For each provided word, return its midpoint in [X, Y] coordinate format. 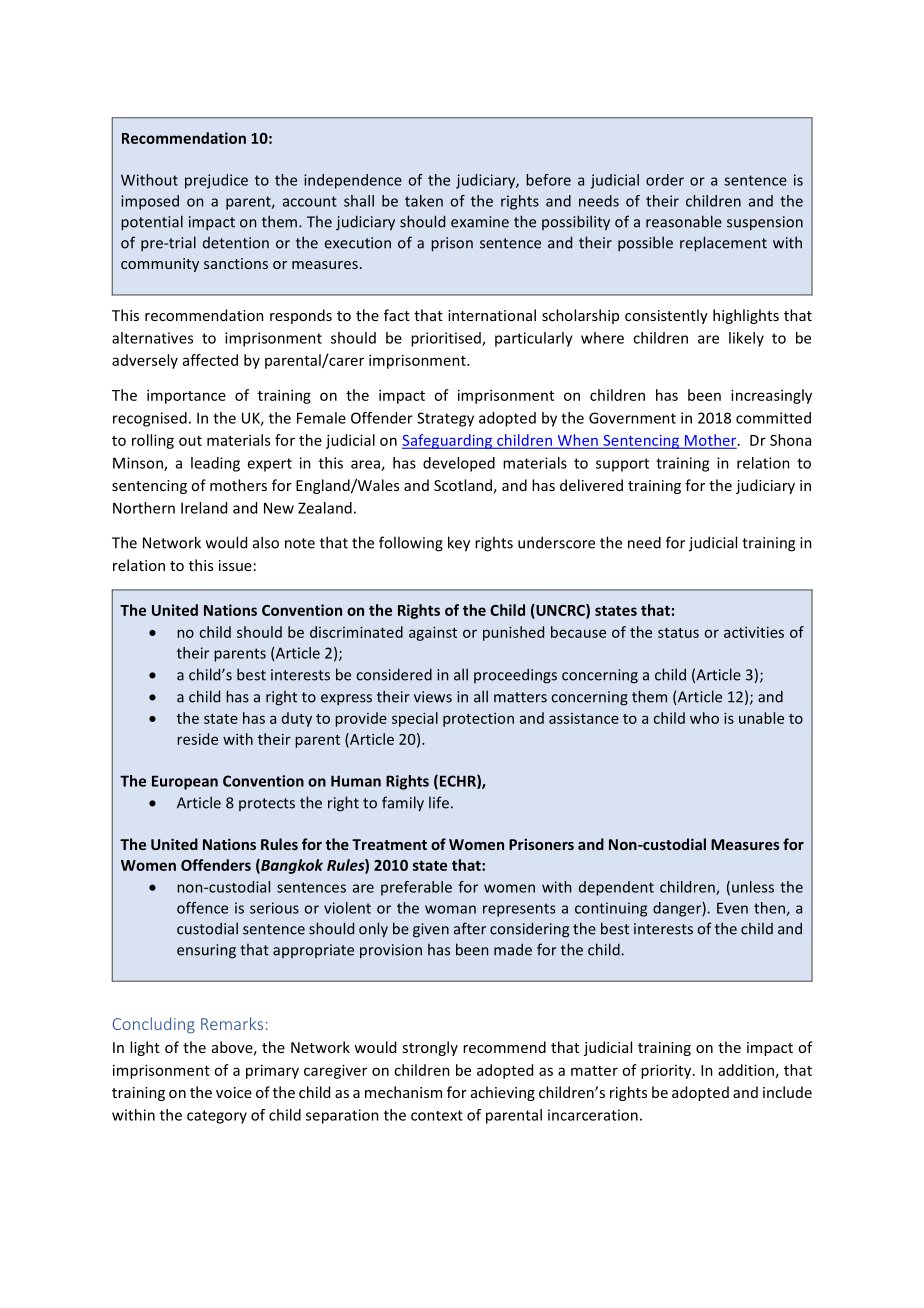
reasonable [684, 221]
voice [234, 1092]
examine [480, 222]
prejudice [216, 181]
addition [746, 1070]
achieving [503, 1093]
